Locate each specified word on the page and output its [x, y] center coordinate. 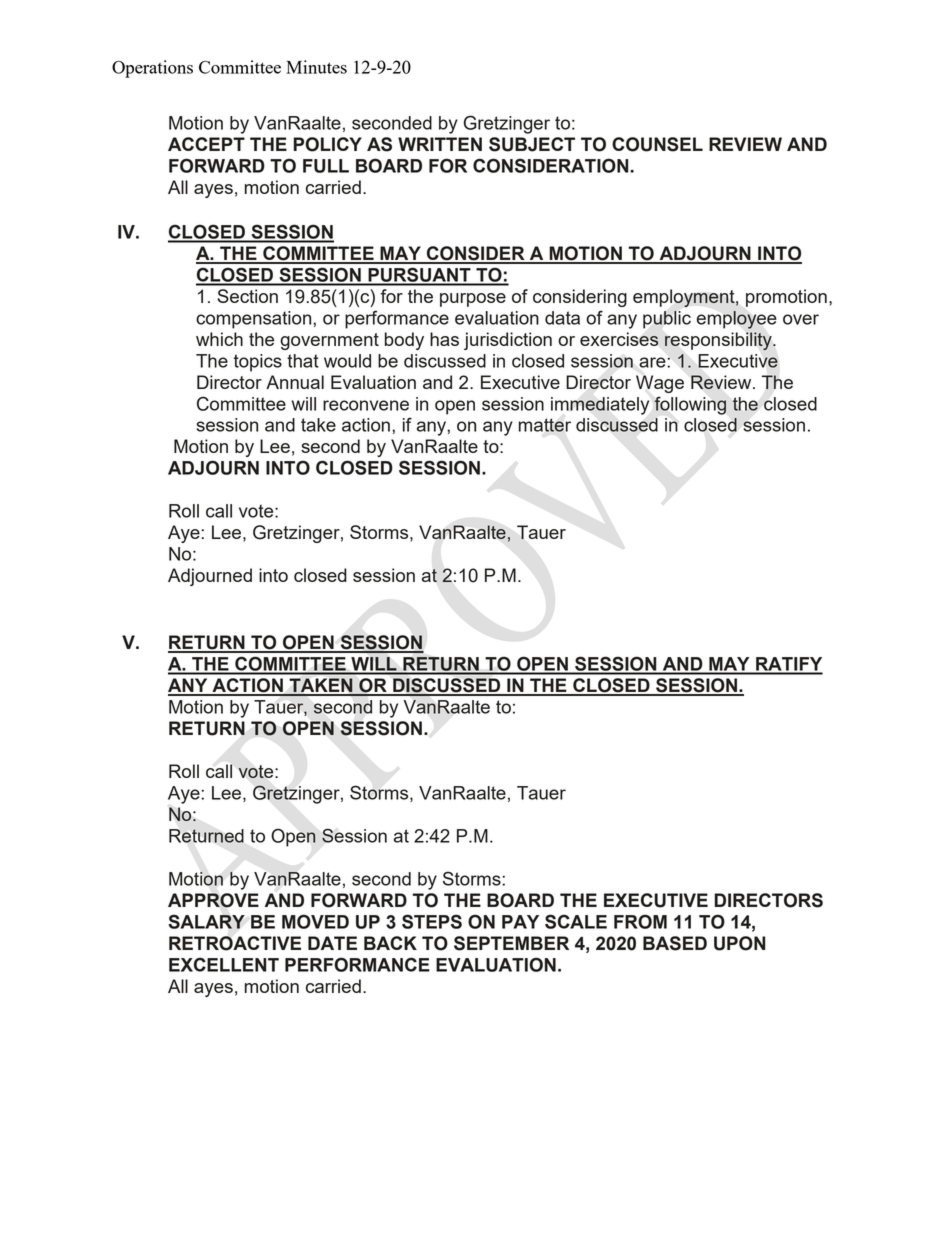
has [444, 339]
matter [545, 425]
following [690, 405]
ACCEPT [206, 144]
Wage [660, 384]
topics [258, 363]
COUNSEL [657, 144]
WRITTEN [440, 144]
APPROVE [213, 900]
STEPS [432, 921]
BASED [675, 943]
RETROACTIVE [235, 943]
